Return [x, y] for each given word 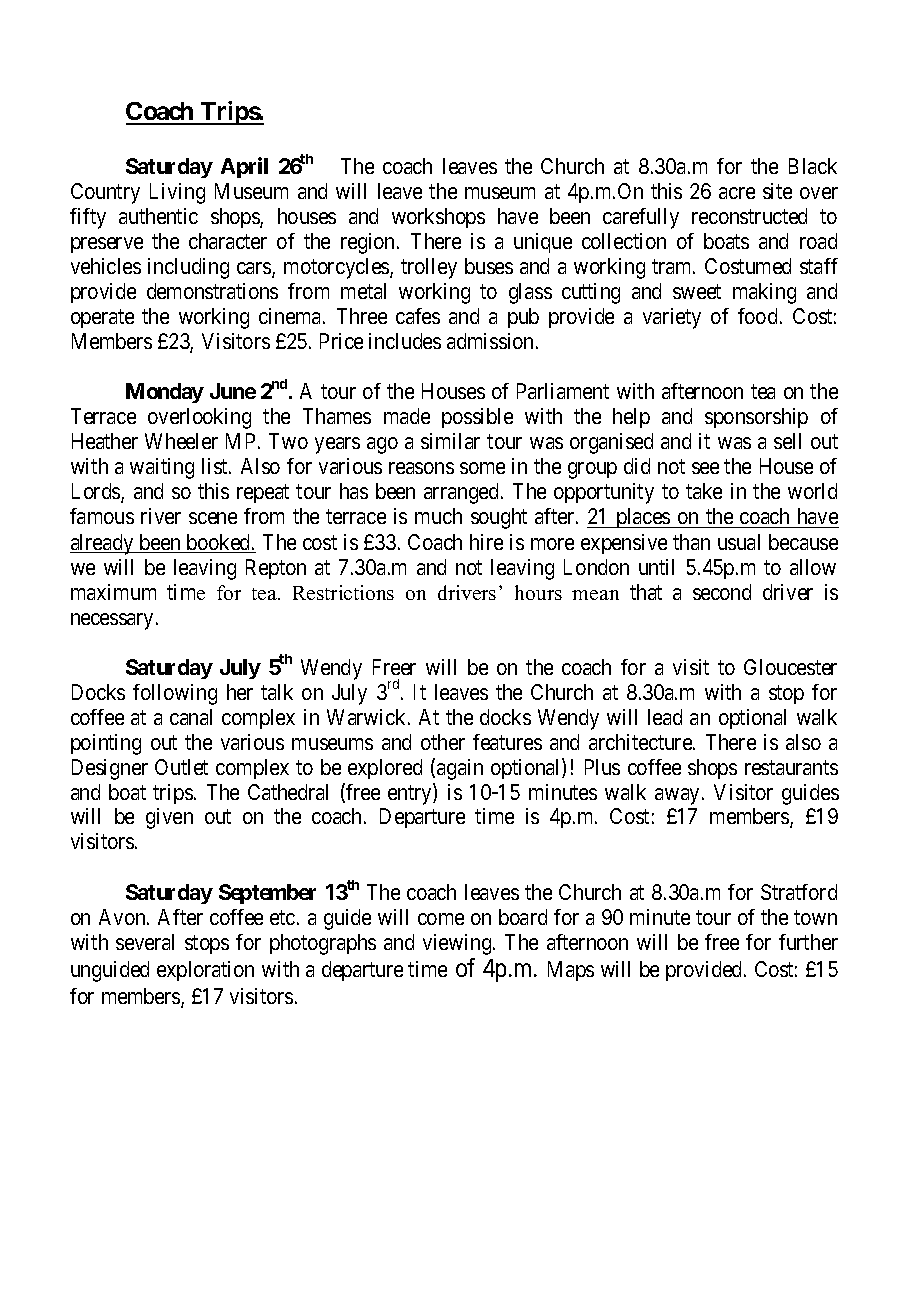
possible [477, 418]
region [369, 243]
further [808, 942]
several [145, 942]
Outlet [181, 767]
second [722, 592]
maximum [113, 592]
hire [486, 542]
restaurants [791, 767]
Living [177, 193]
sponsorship [756, 418]
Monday [165, 393]
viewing [458, 944]
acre [737, 193]
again [460, 769]
